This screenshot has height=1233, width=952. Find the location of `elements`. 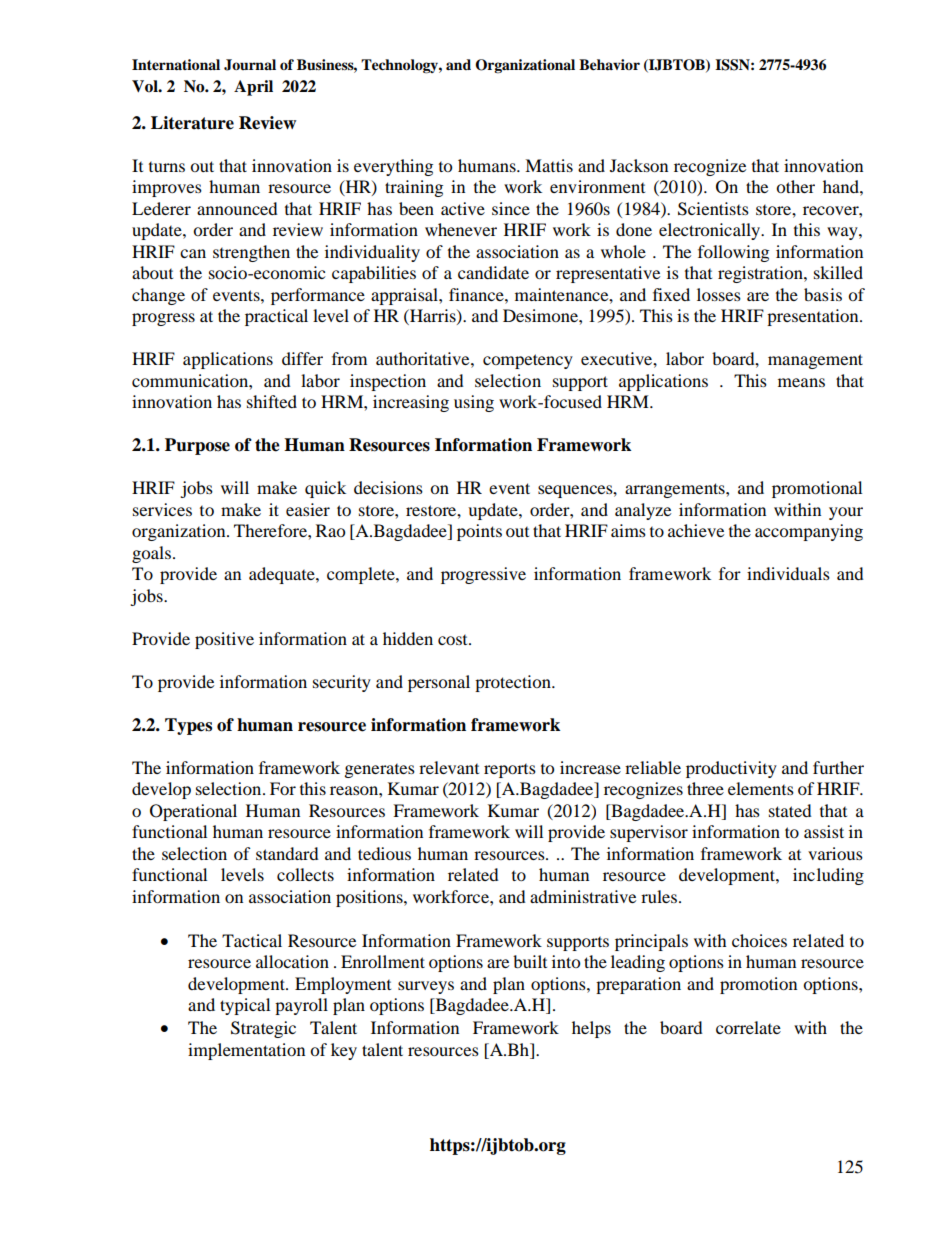

elements is located at coordinates (761, 788).
